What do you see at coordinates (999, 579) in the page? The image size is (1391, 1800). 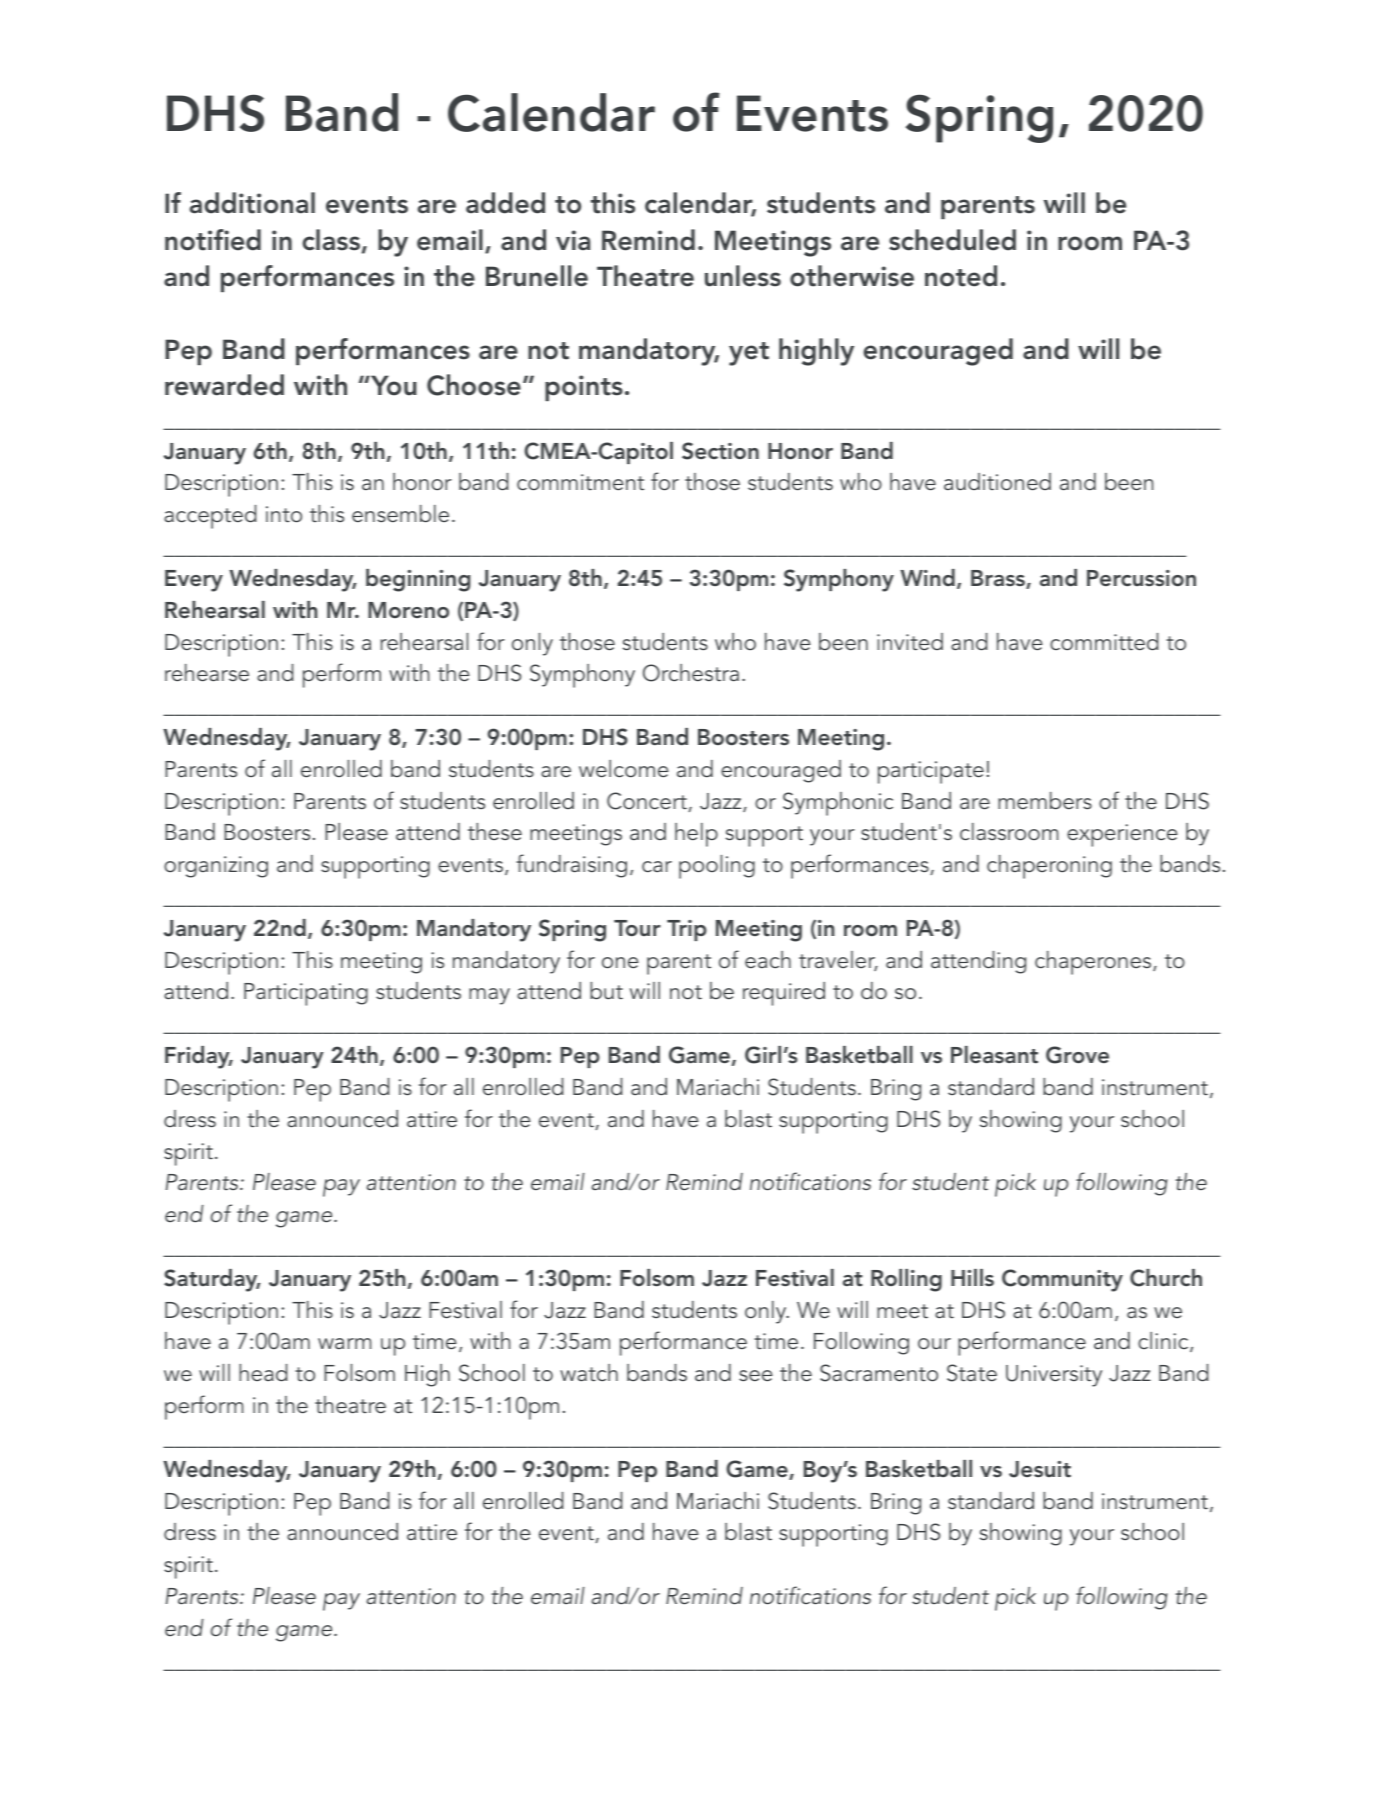 I see `Brass` at bounding box center [999, 579].
